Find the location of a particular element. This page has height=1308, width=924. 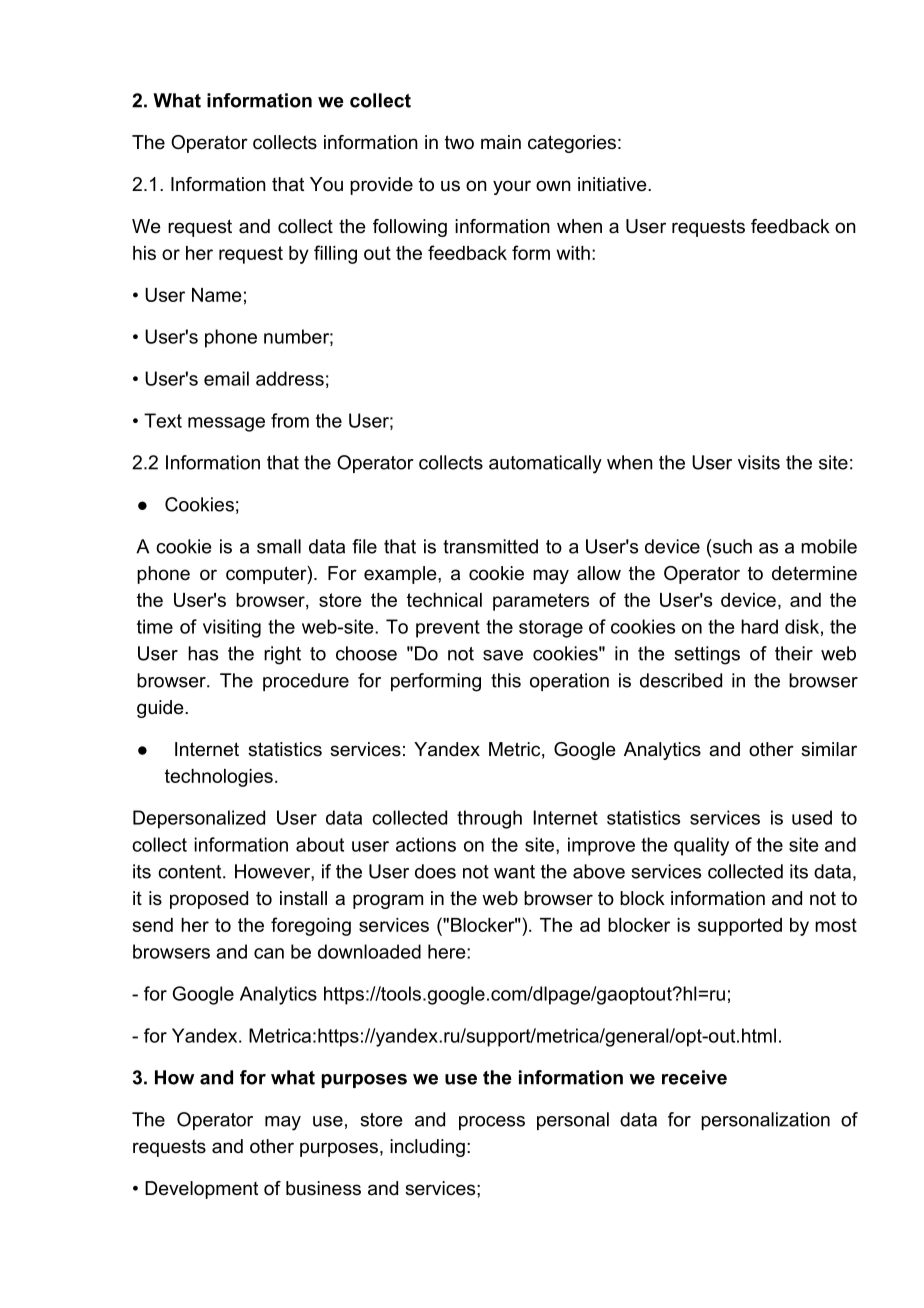

receive is located at coordinates (694, 1077).
